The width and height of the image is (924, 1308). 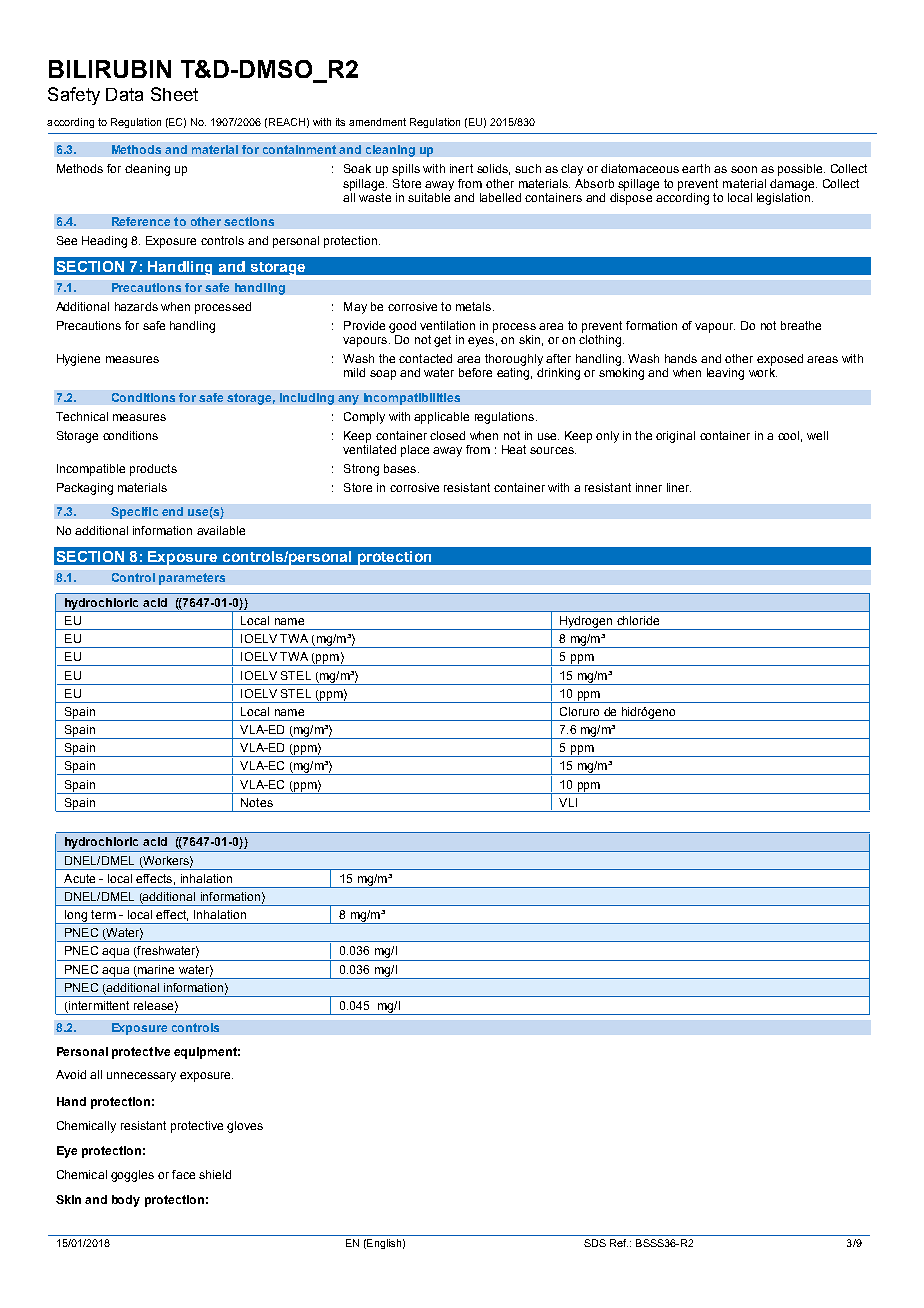 I want to click on chloride, so click(x=638, y=620).
